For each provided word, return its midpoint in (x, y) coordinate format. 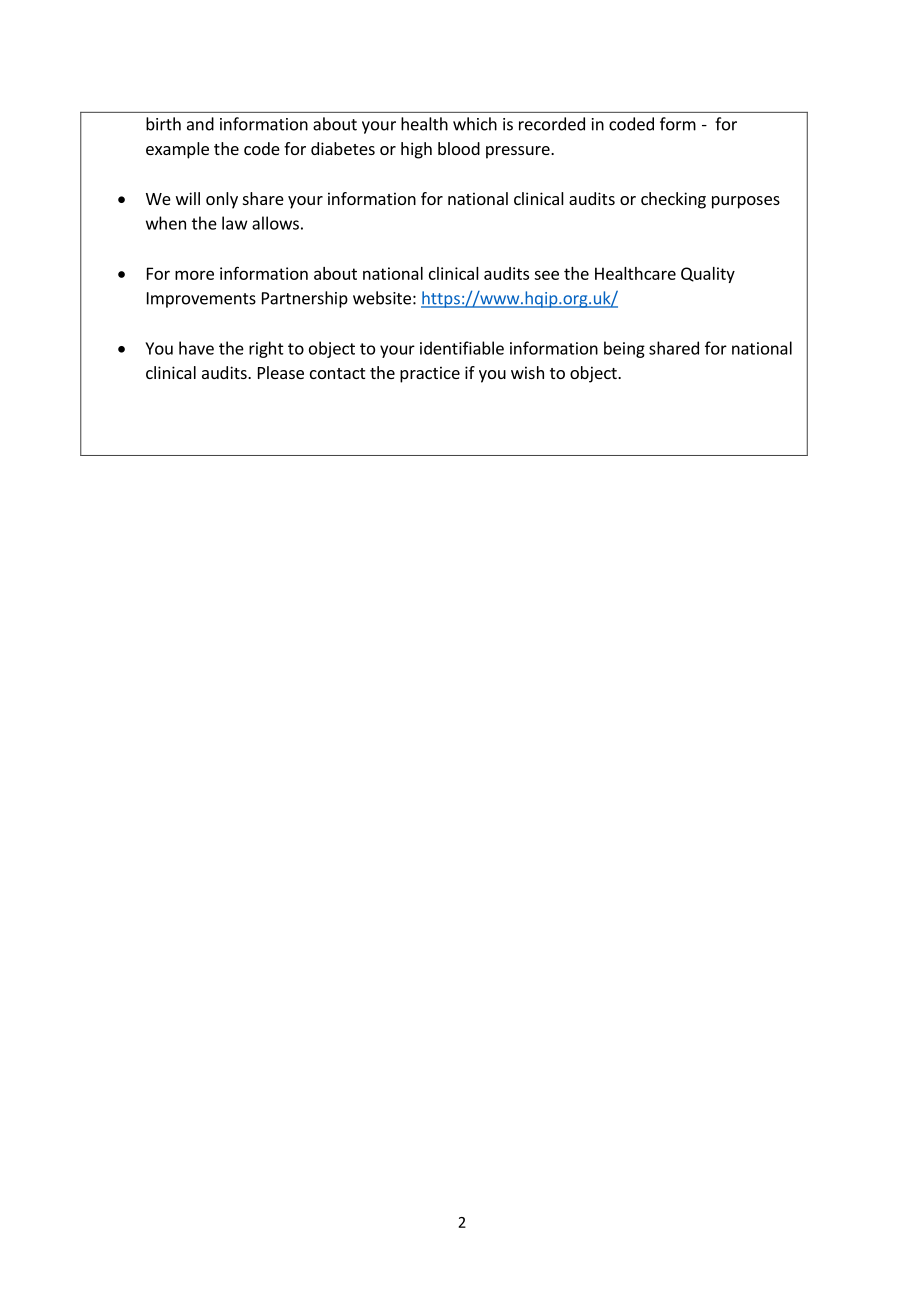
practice (430, 374)
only (222, 200)
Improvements (201, 300)
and (200, 124)
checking (673, 200)
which (475, 124)
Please (281, 372)
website (382, 298)
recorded (552, 124)
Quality (708, 275)
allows (275, 223)
